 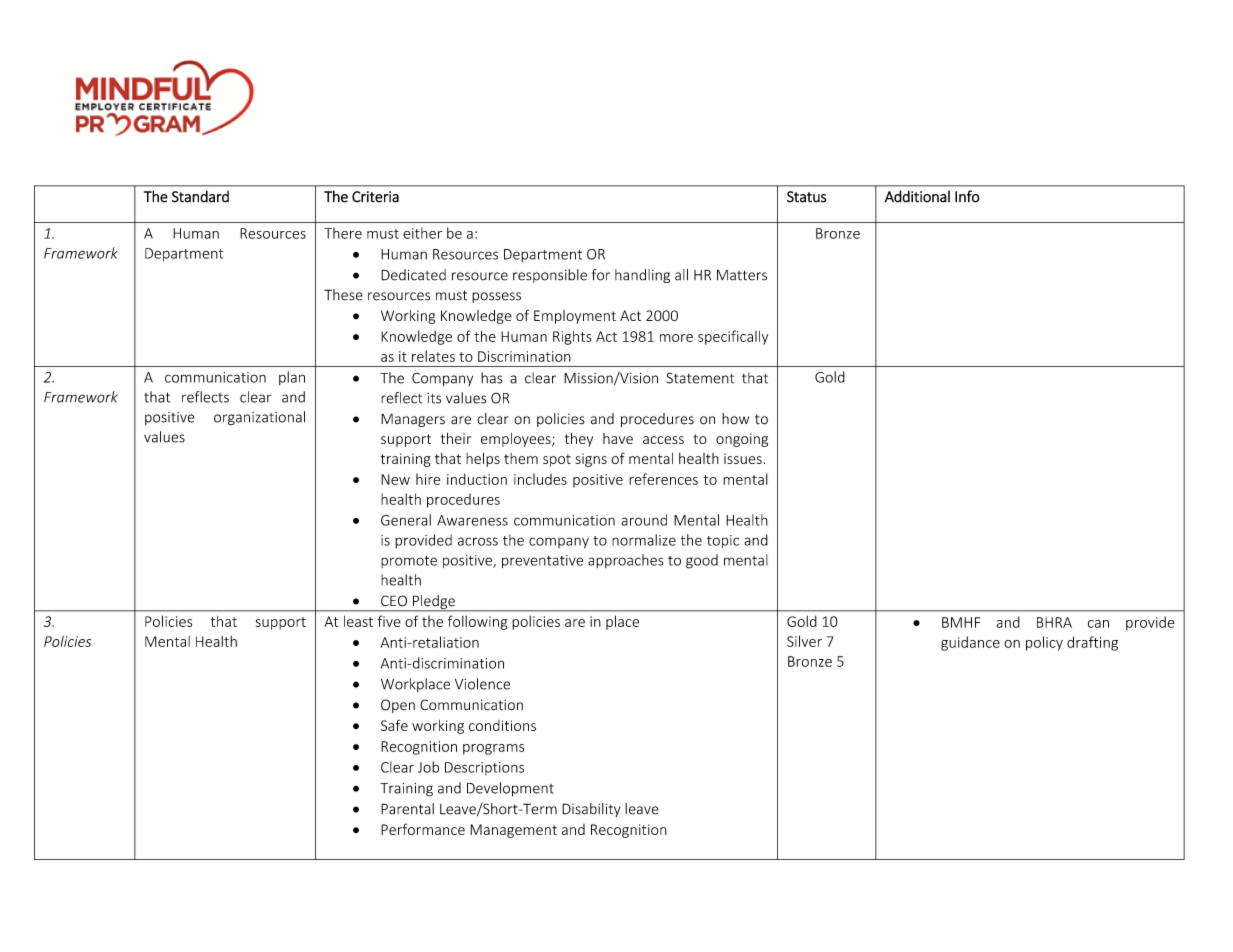 I want to click on General, so click(x=406, y=520).
